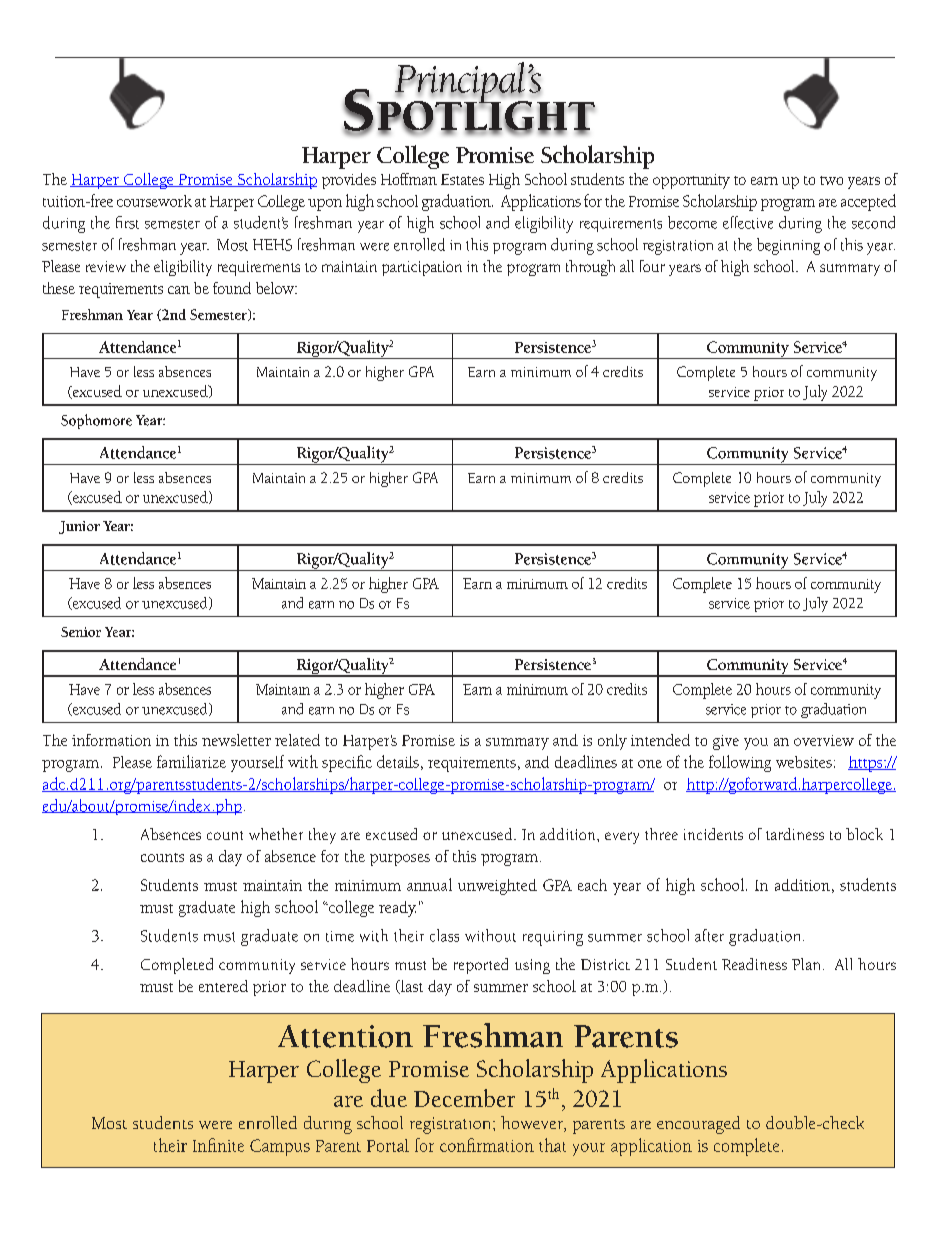  Describe the element at coordinates (698, 1125) in the screenshot. I see `encouraged` at that location.
